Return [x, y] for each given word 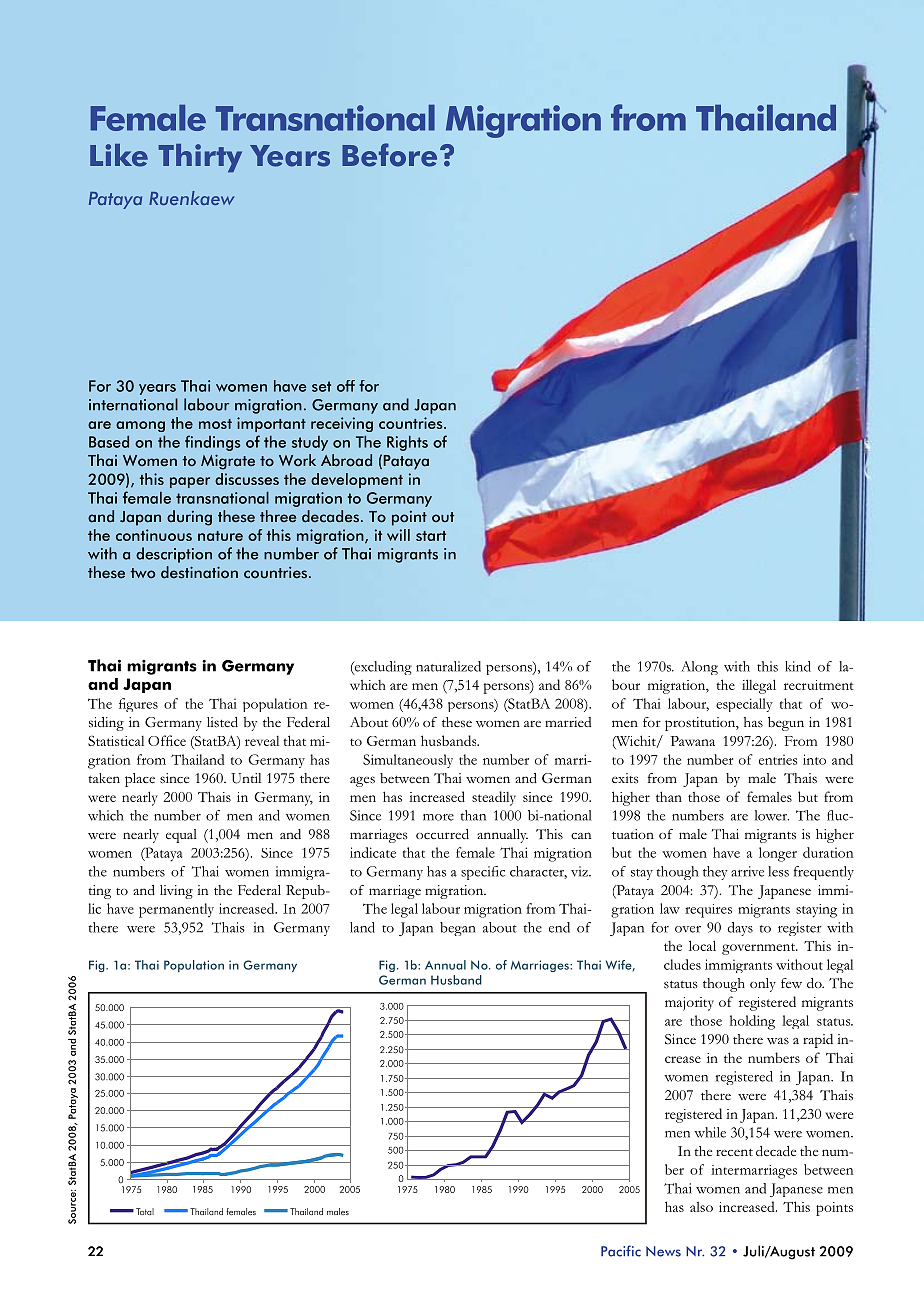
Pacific [621, 1251]
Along [699, 668]
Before [389, 155]
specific [483, 873]
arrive [747, 871]
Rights [407, 443]
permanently [176, 910]
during [189, 518]
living [176, 892]
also [701, 1207]
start [431, 536]
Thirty [200, 158]
